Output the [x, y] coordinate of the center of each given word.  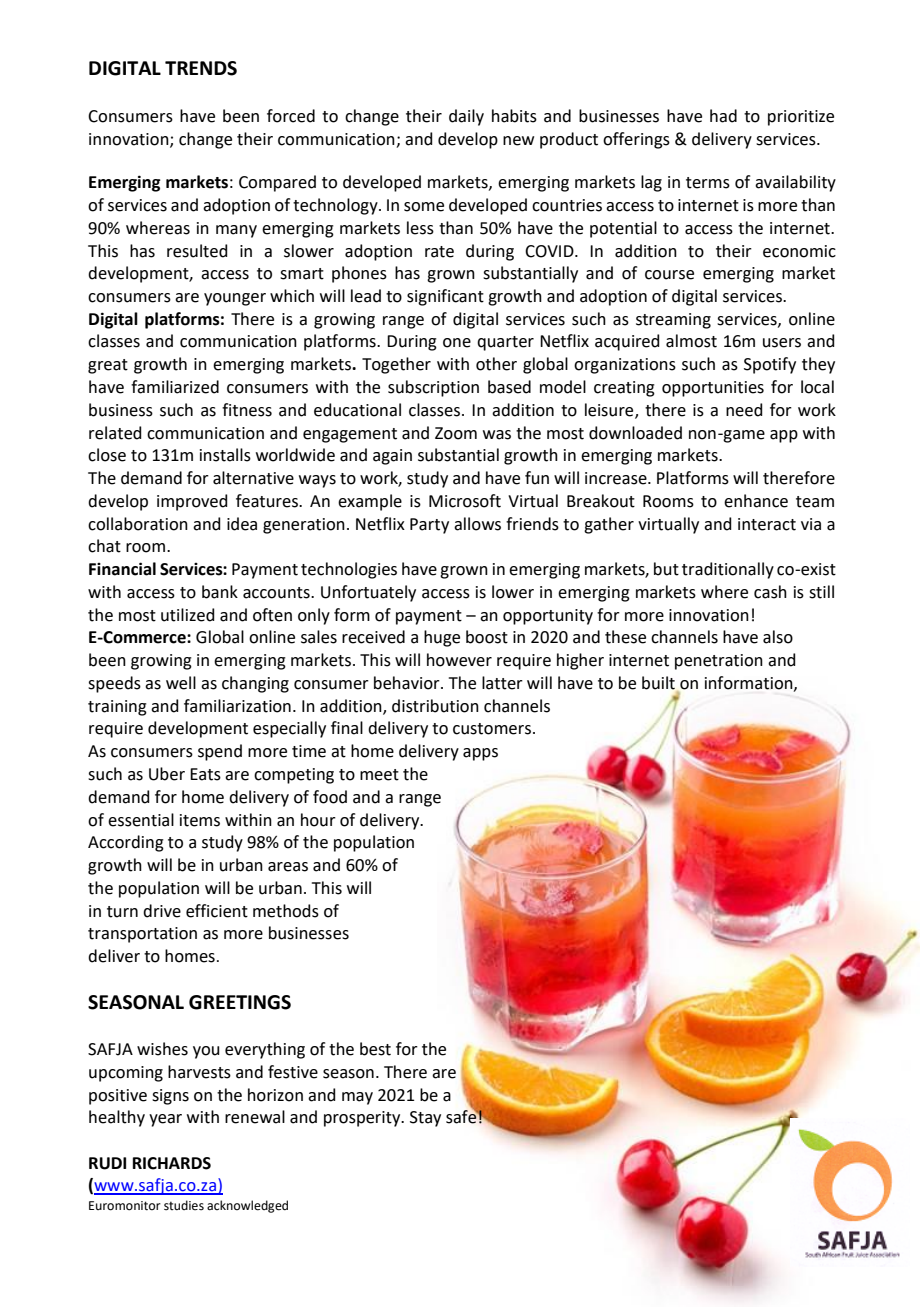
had [723, 116]
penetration [719, 662]
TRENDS [201, 68]
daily [466, 117]
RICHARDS [172, 1163]
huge [442, 638]
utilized [188, 615]
